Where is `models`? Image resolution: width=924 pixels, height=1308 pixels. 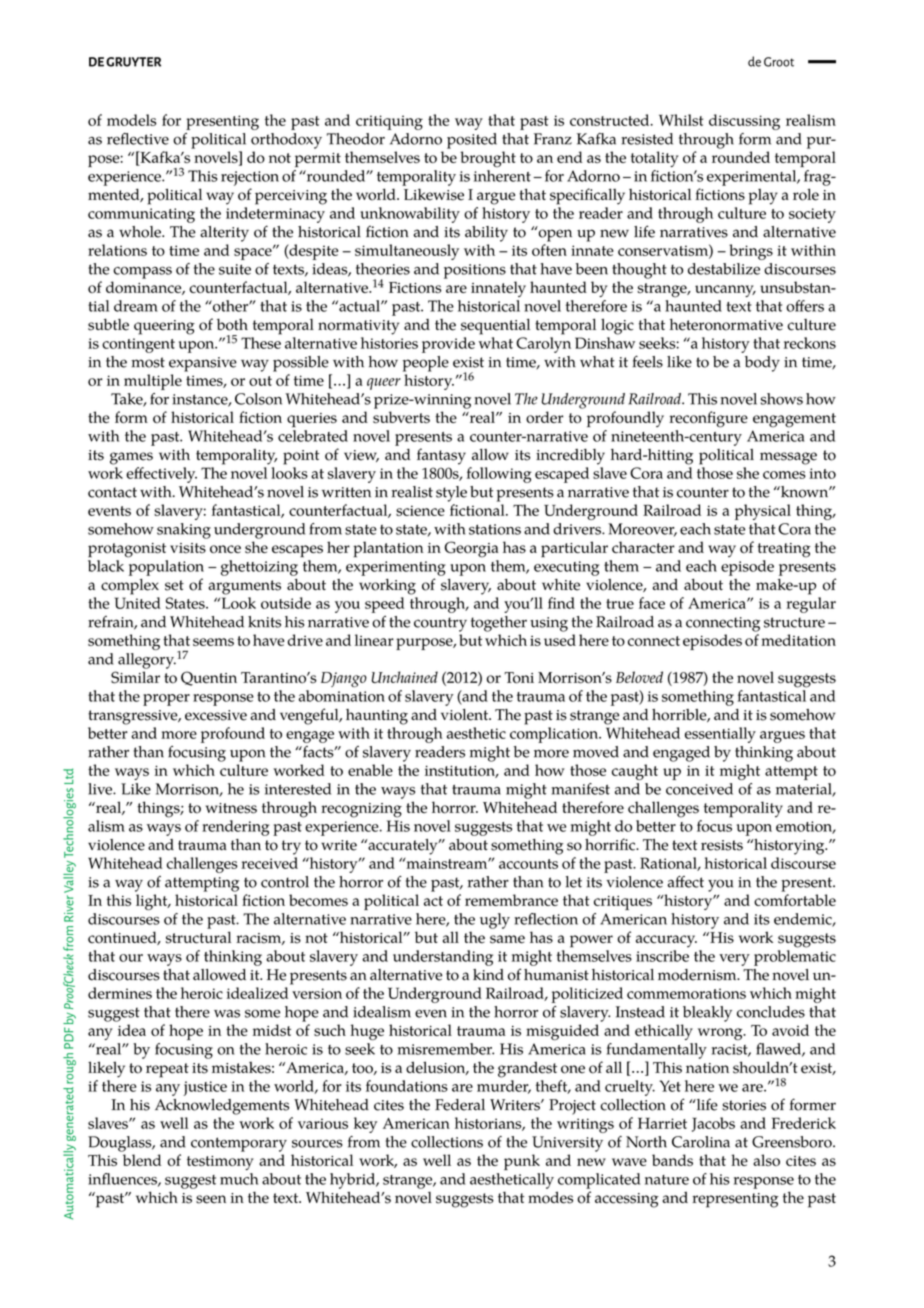
models is located at coordinates (131, 120).
